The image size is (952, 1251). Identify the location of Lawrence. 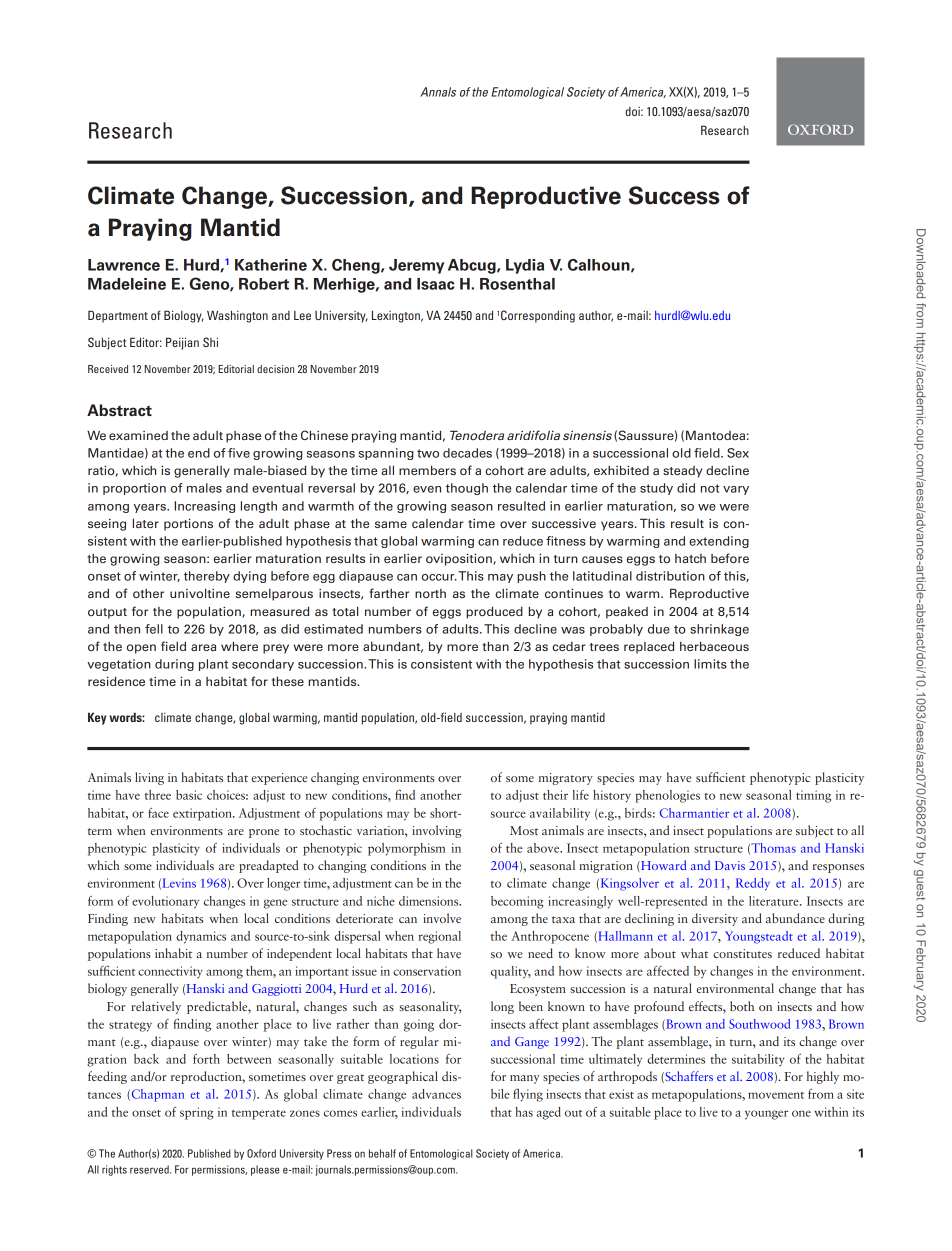
(124, 265).
